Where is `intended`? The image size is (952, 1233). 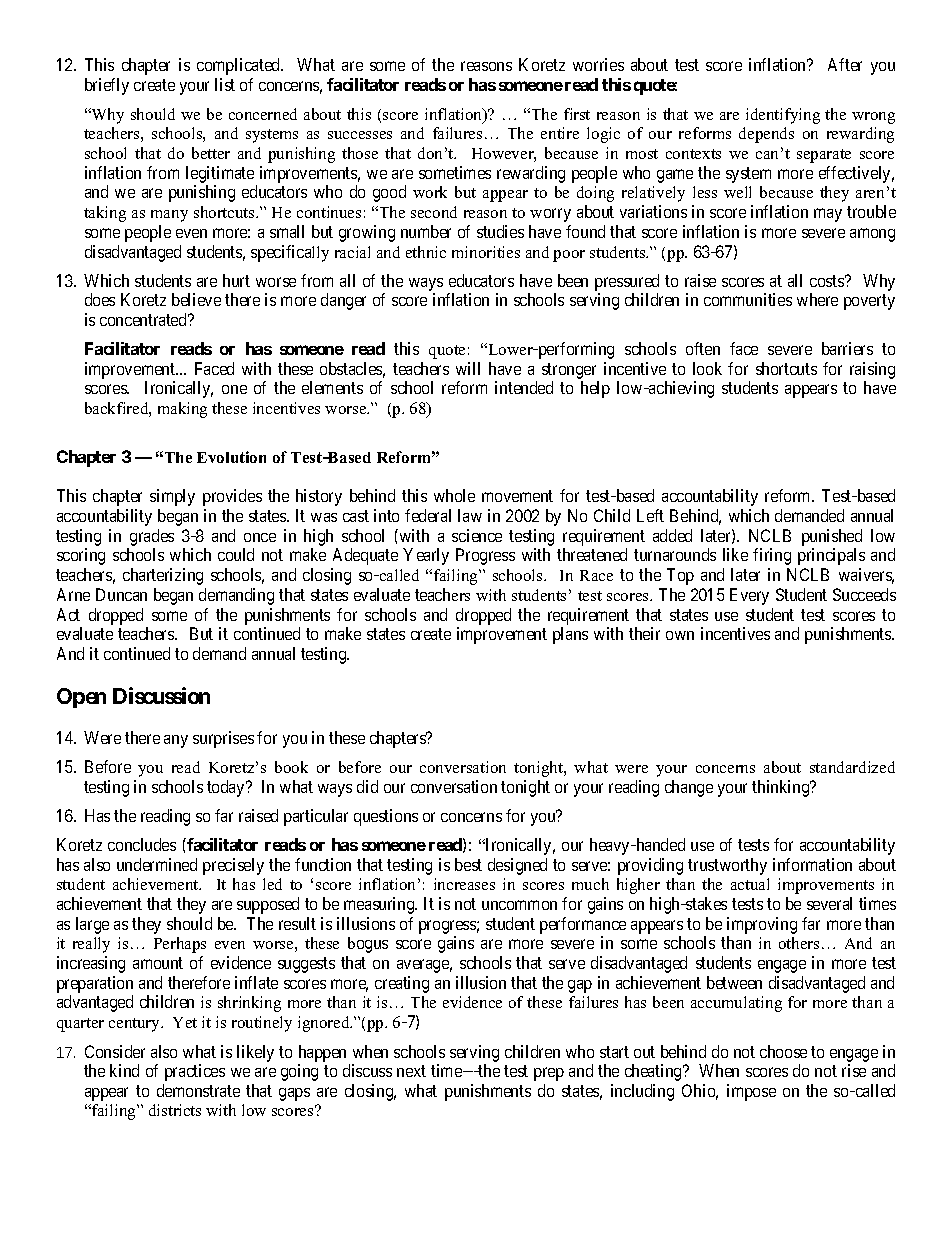
intended is located at coordinates (524, 387).
